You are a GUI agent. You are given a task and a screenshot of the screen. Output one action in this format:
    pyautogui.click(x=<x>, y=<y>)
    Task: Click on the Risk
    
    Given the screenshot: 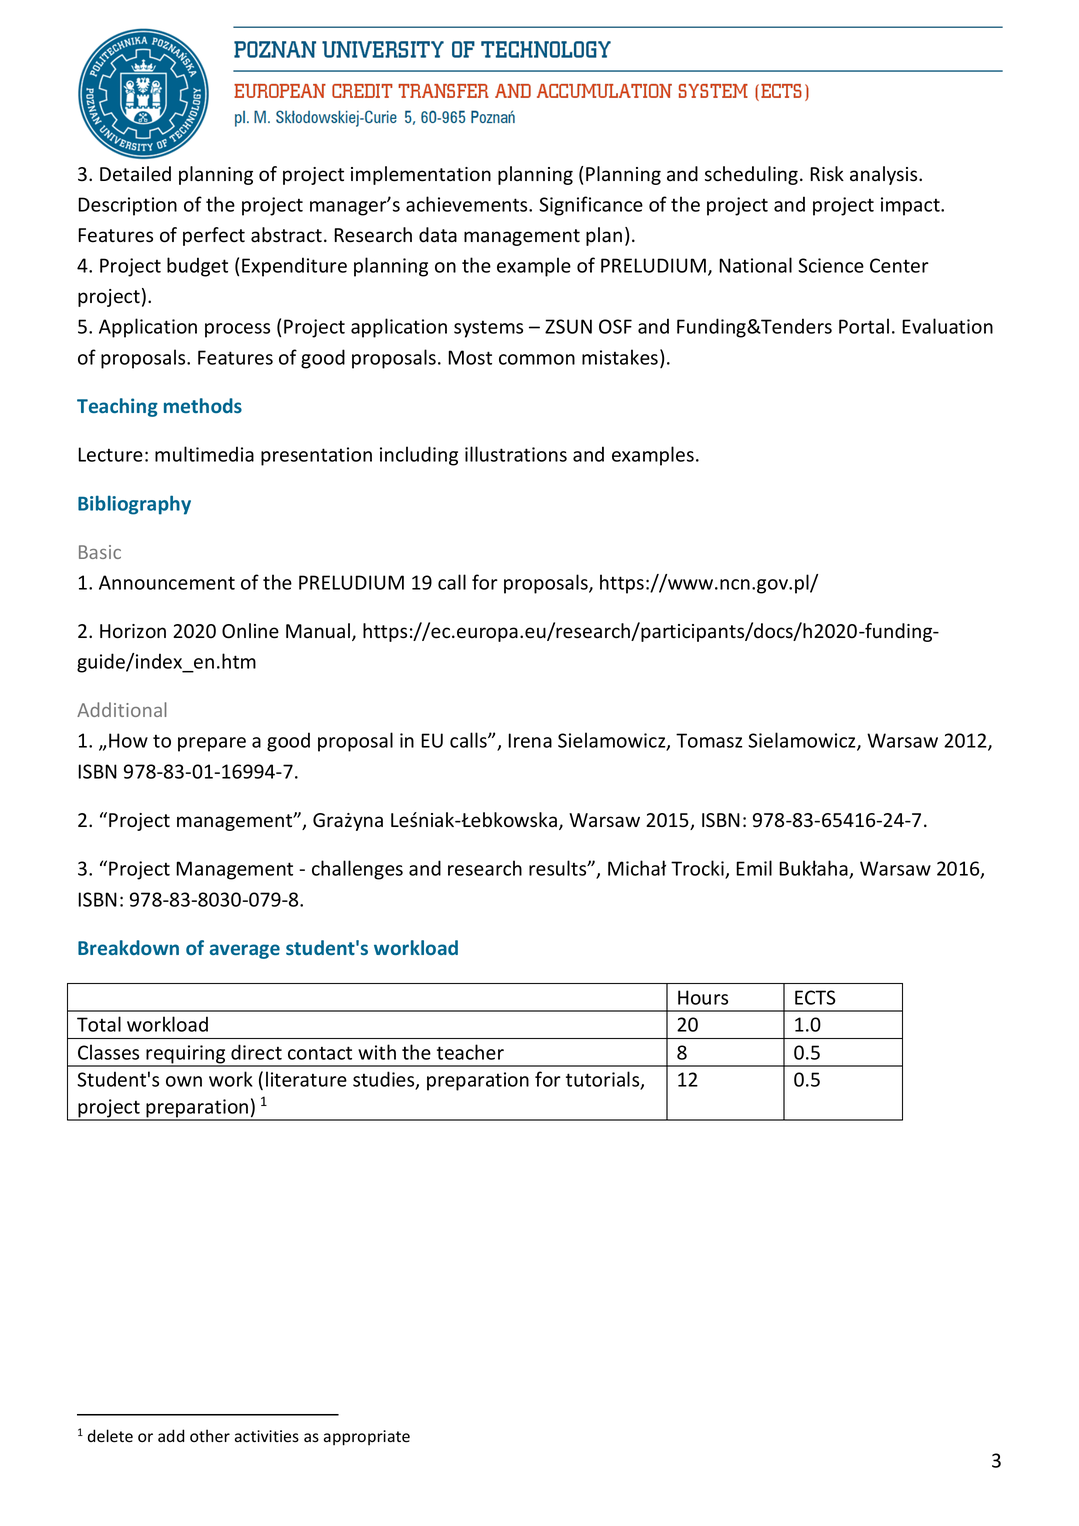 What is the action you would take?
    pyautogui.click(x=827, y=174)
